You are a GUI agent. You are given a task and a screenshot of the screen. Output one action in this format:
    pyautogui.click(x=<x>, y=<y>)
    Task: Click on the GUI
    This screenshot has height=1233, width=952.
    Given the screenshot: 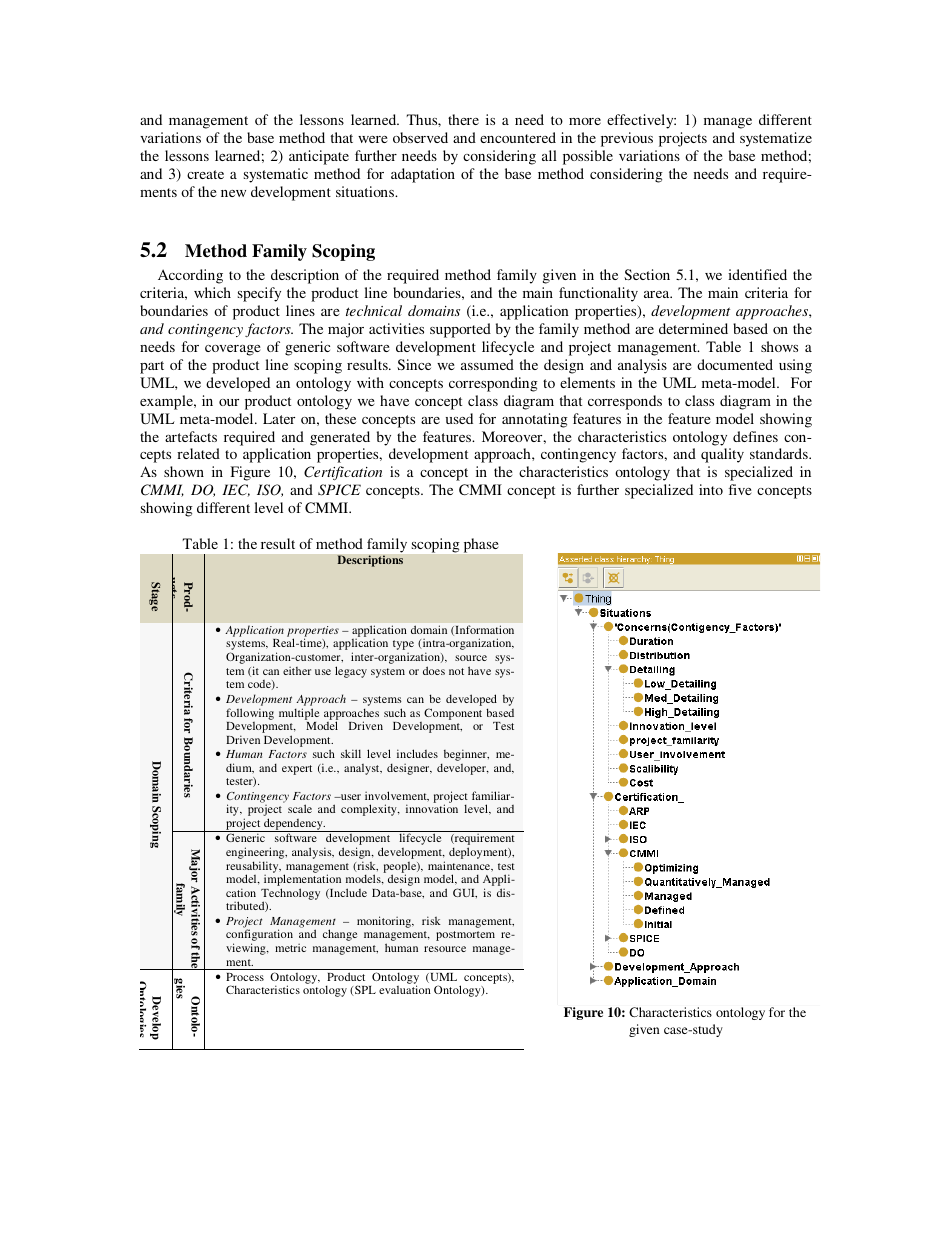 What is the action you would take?
    pyautogui.click(x=465, y=893)
